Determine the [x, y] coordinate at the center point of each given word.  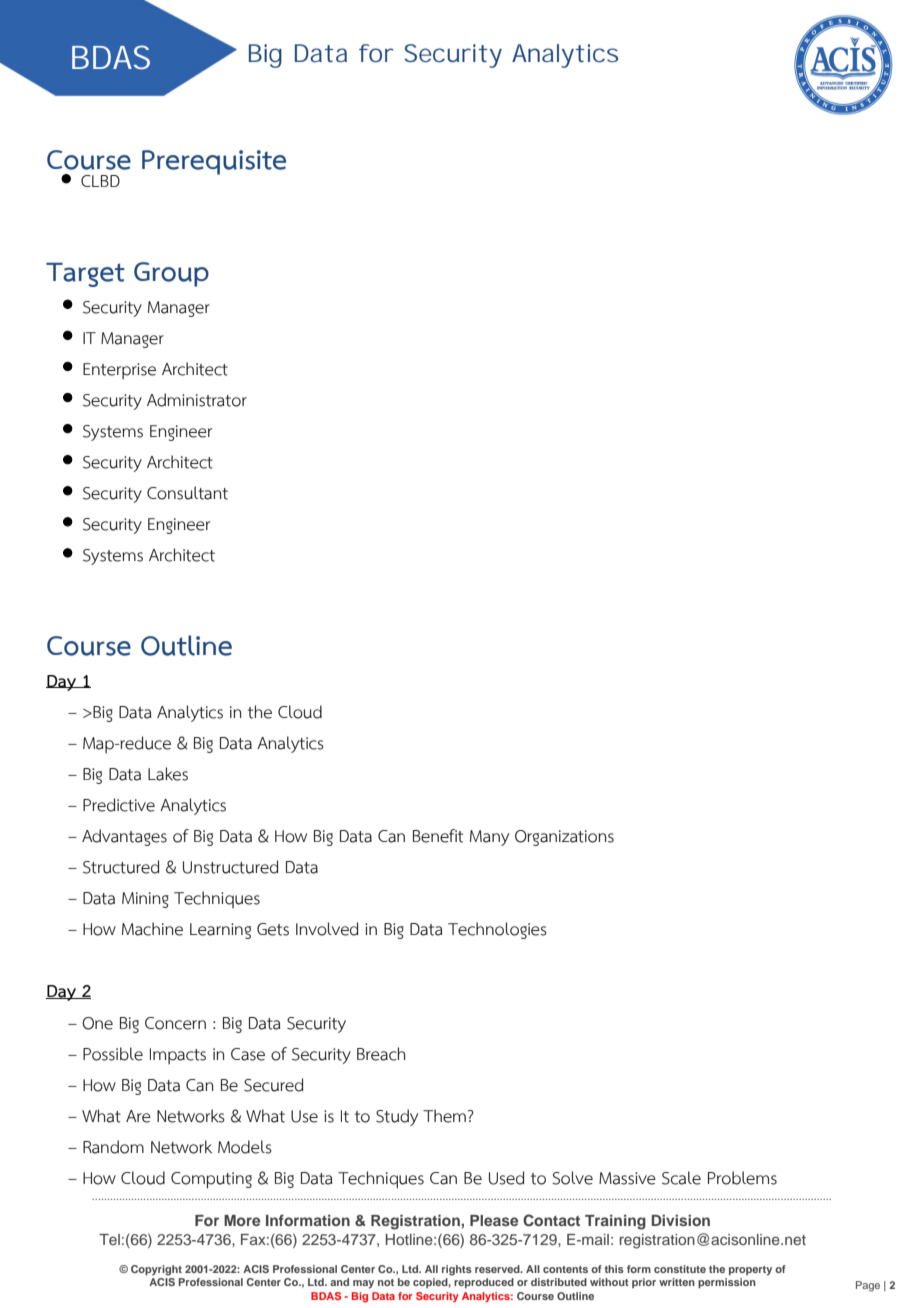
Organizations [564, 838]
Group [171, 274]
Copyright [156, 1270]
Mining [145, 900]
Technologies [497, 930]
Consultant [187, 493]
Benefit [438, 836]
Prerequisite [214, 162]
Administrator [197, 400]
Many [489, 838]
